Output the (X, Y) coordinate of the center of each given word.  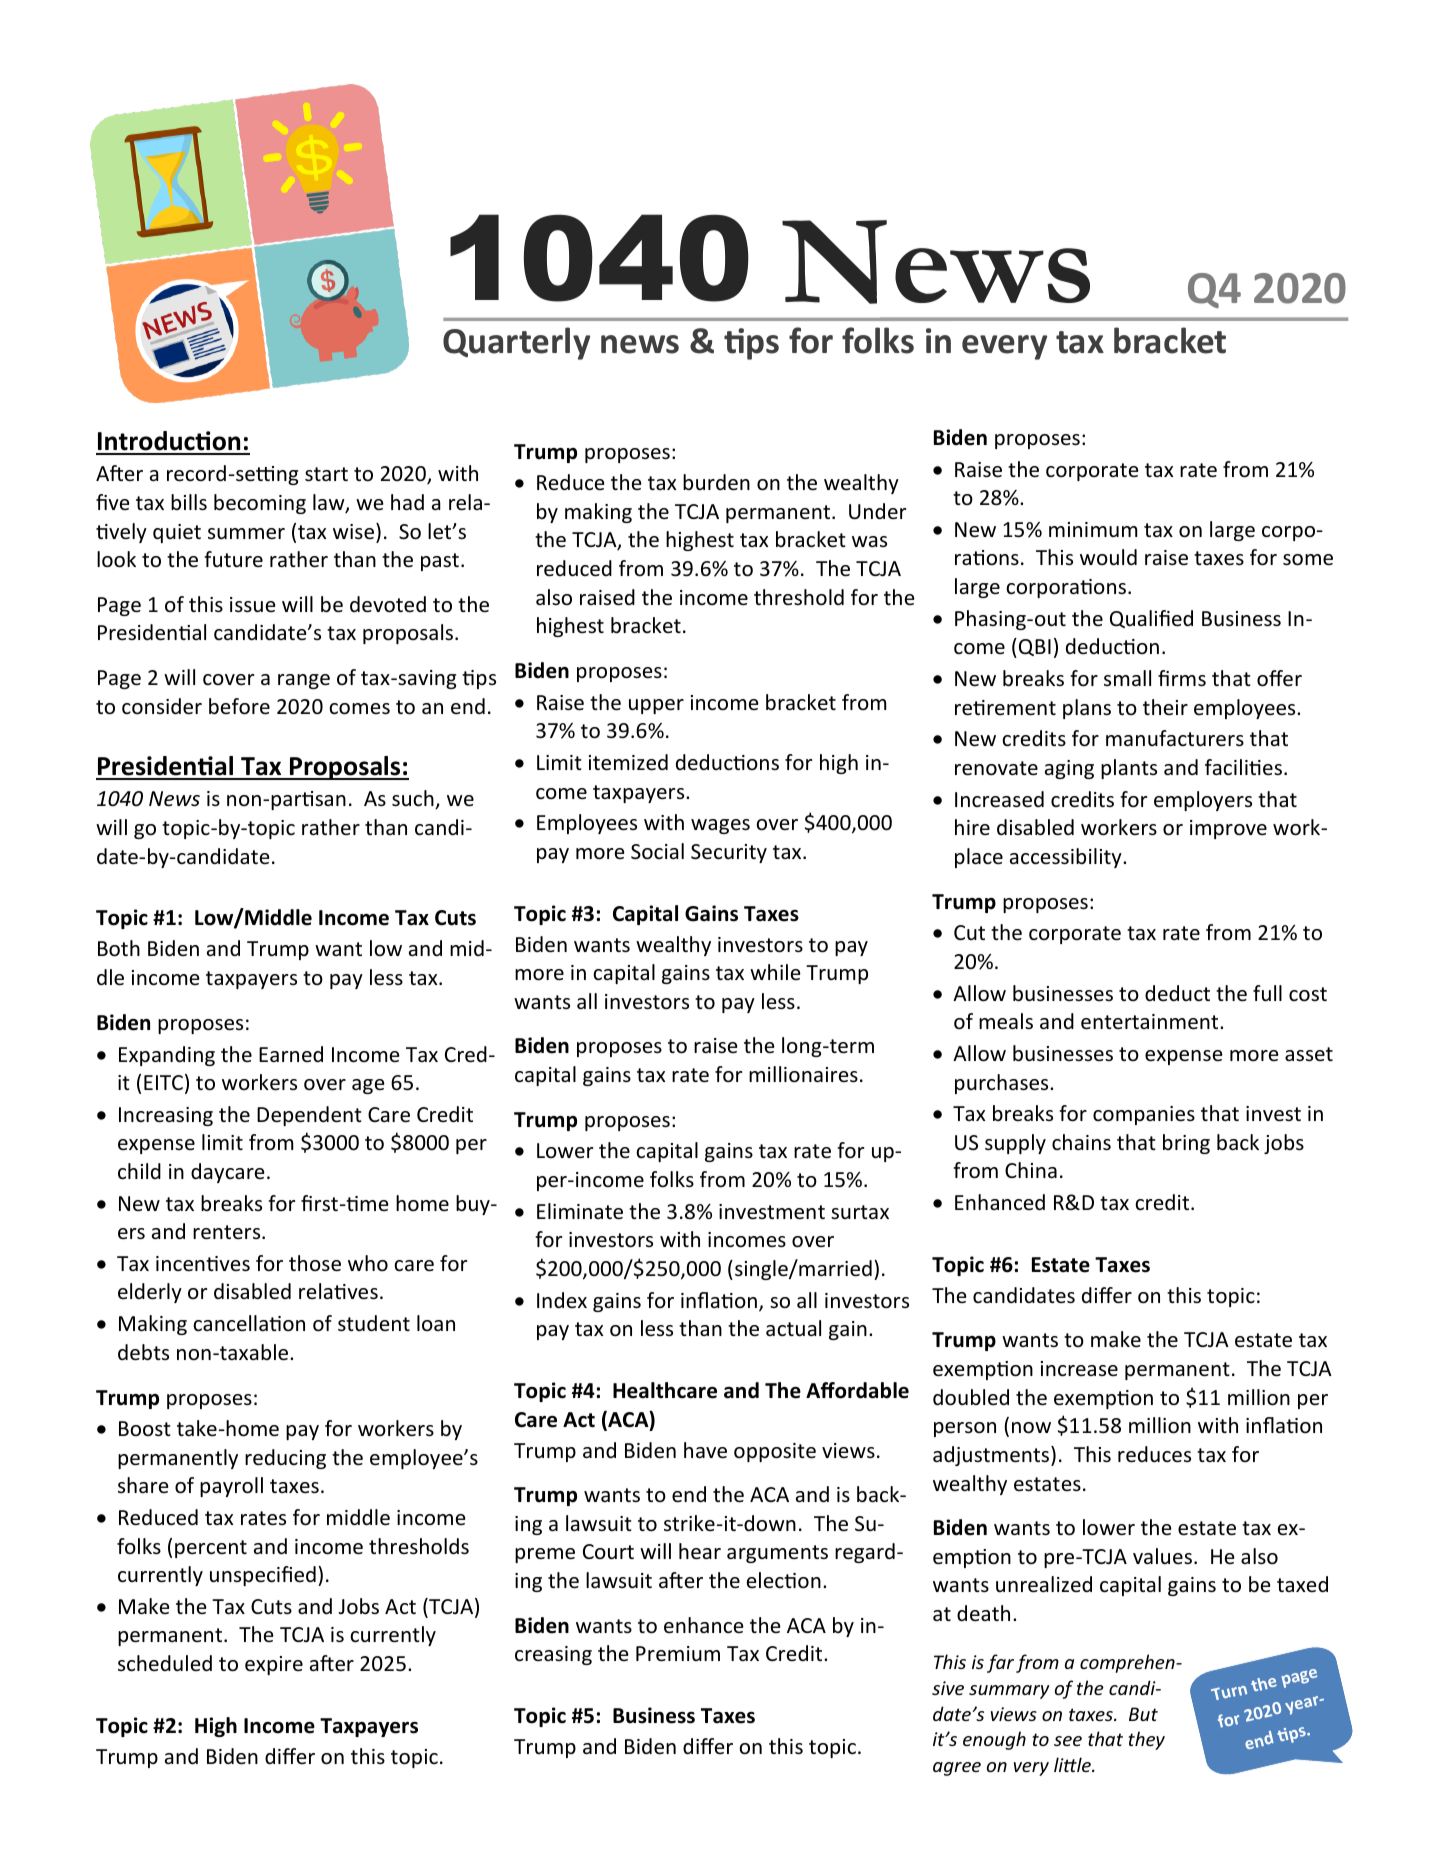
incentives (203, 1264)
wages (720, 826)
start (326, 474)
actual (793, 1328)
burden (716, 482)
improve (1228, 829)
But (1143, 1714)
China (1031, 1170)
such (414, 799)
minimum (1093, 529)
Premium (678, 1654)
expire (274, 1665)
